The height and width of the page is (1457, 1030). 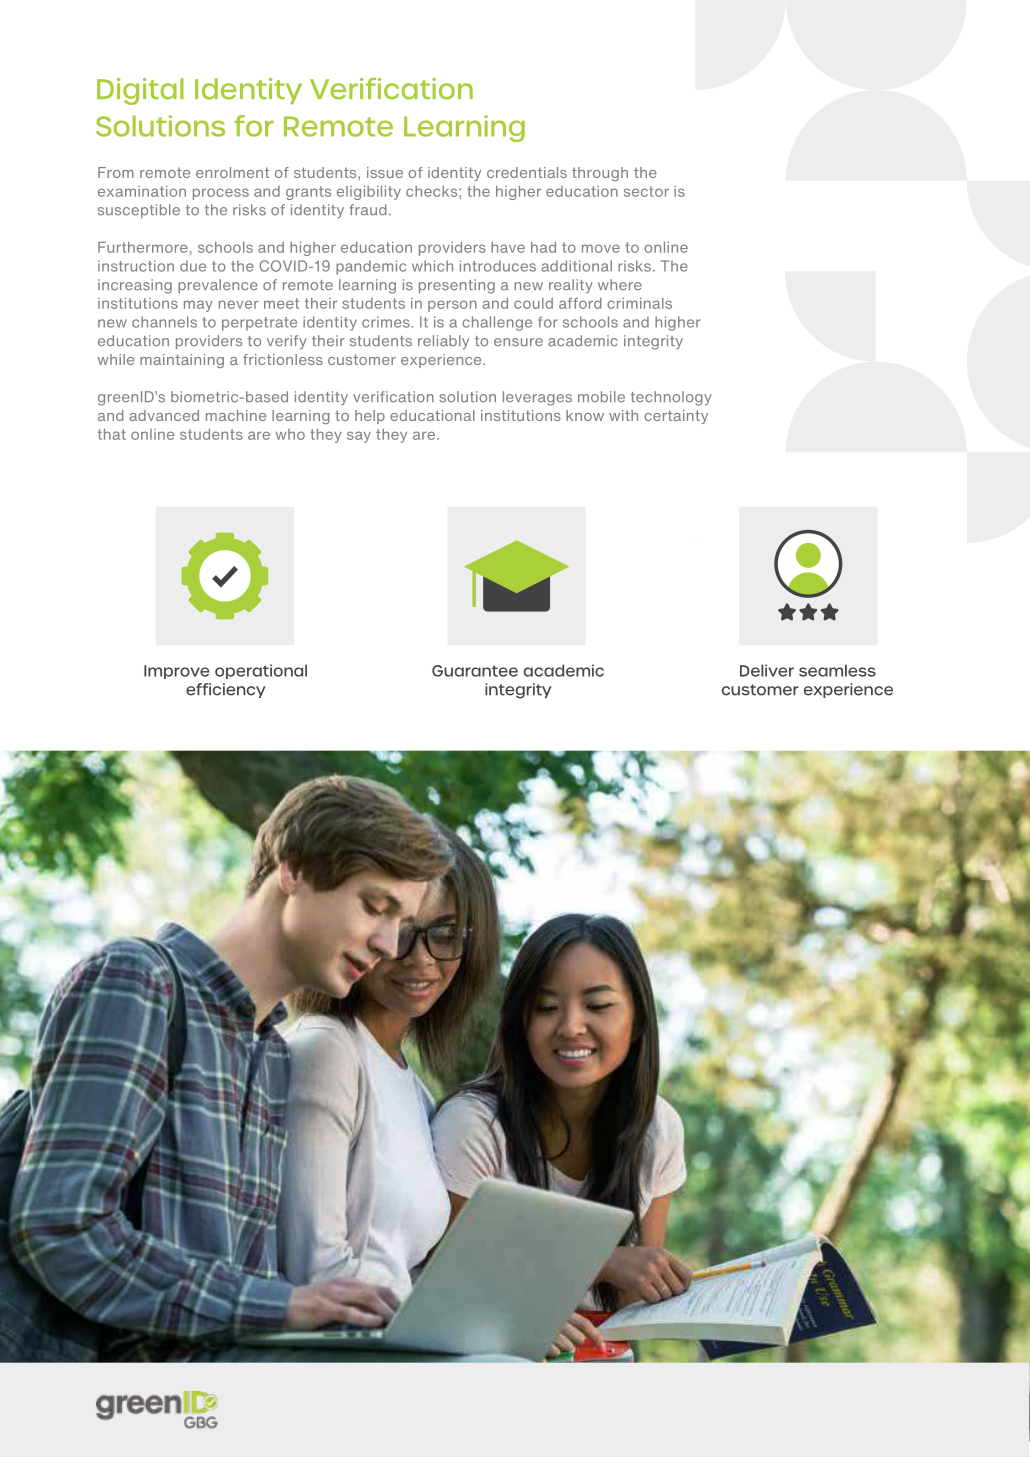 What do you see at coordinates (671, 398) in the page?
I see `technology` at bounding box center [671, 398].
